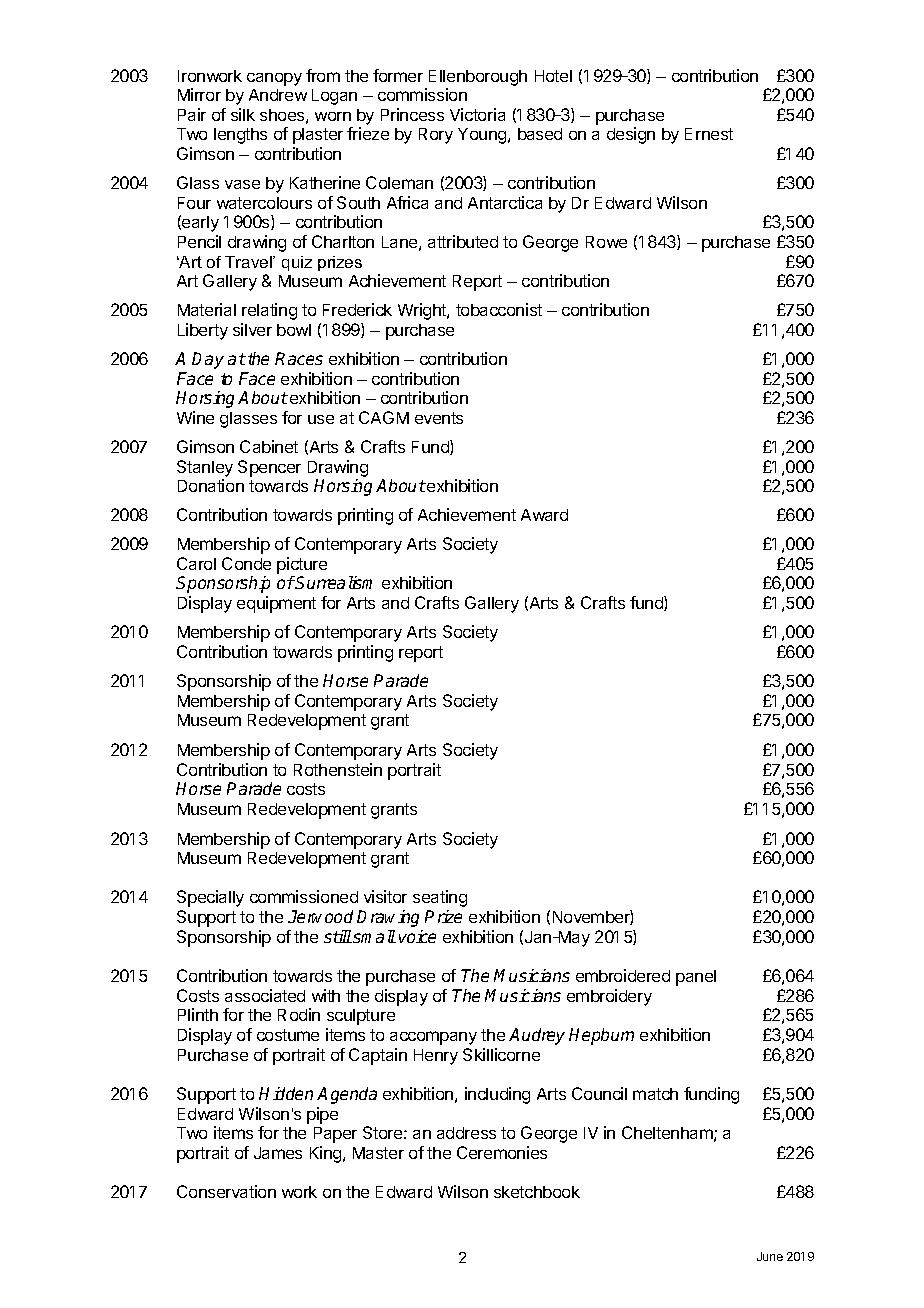 The height and width of the image is (1308, 924). I want to click on Victoria, so click(477, 114).
